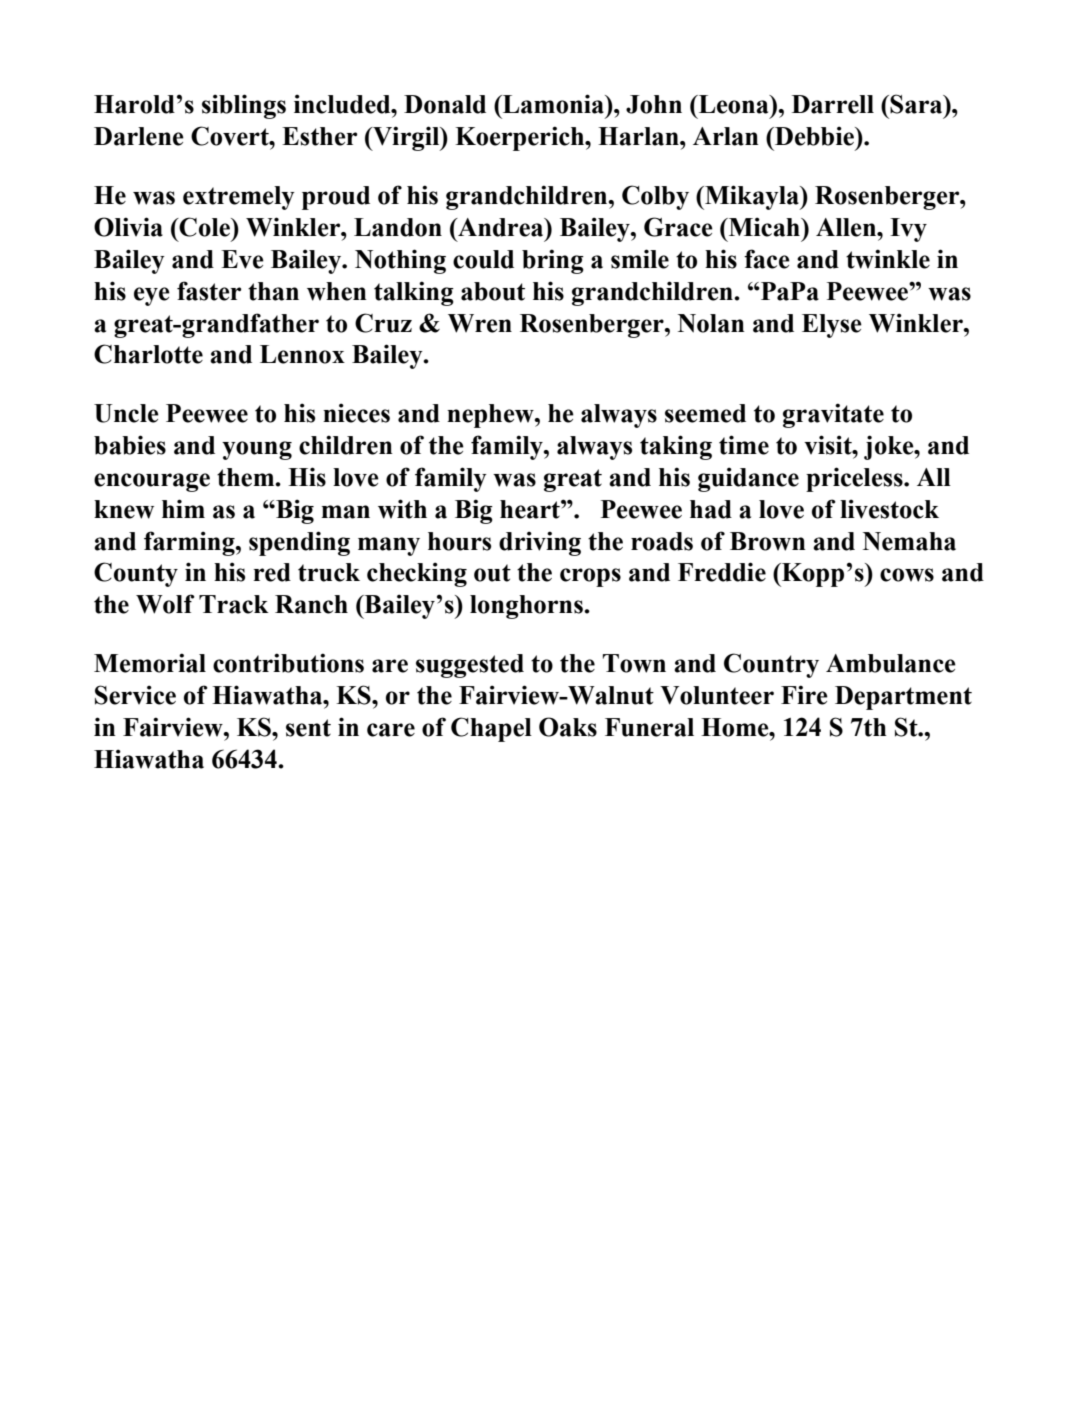 This image has width=1085, height=1404. What do you see at coordinates (135, 695) in the image?
I see `Service` at bounding box center [135, 695].
